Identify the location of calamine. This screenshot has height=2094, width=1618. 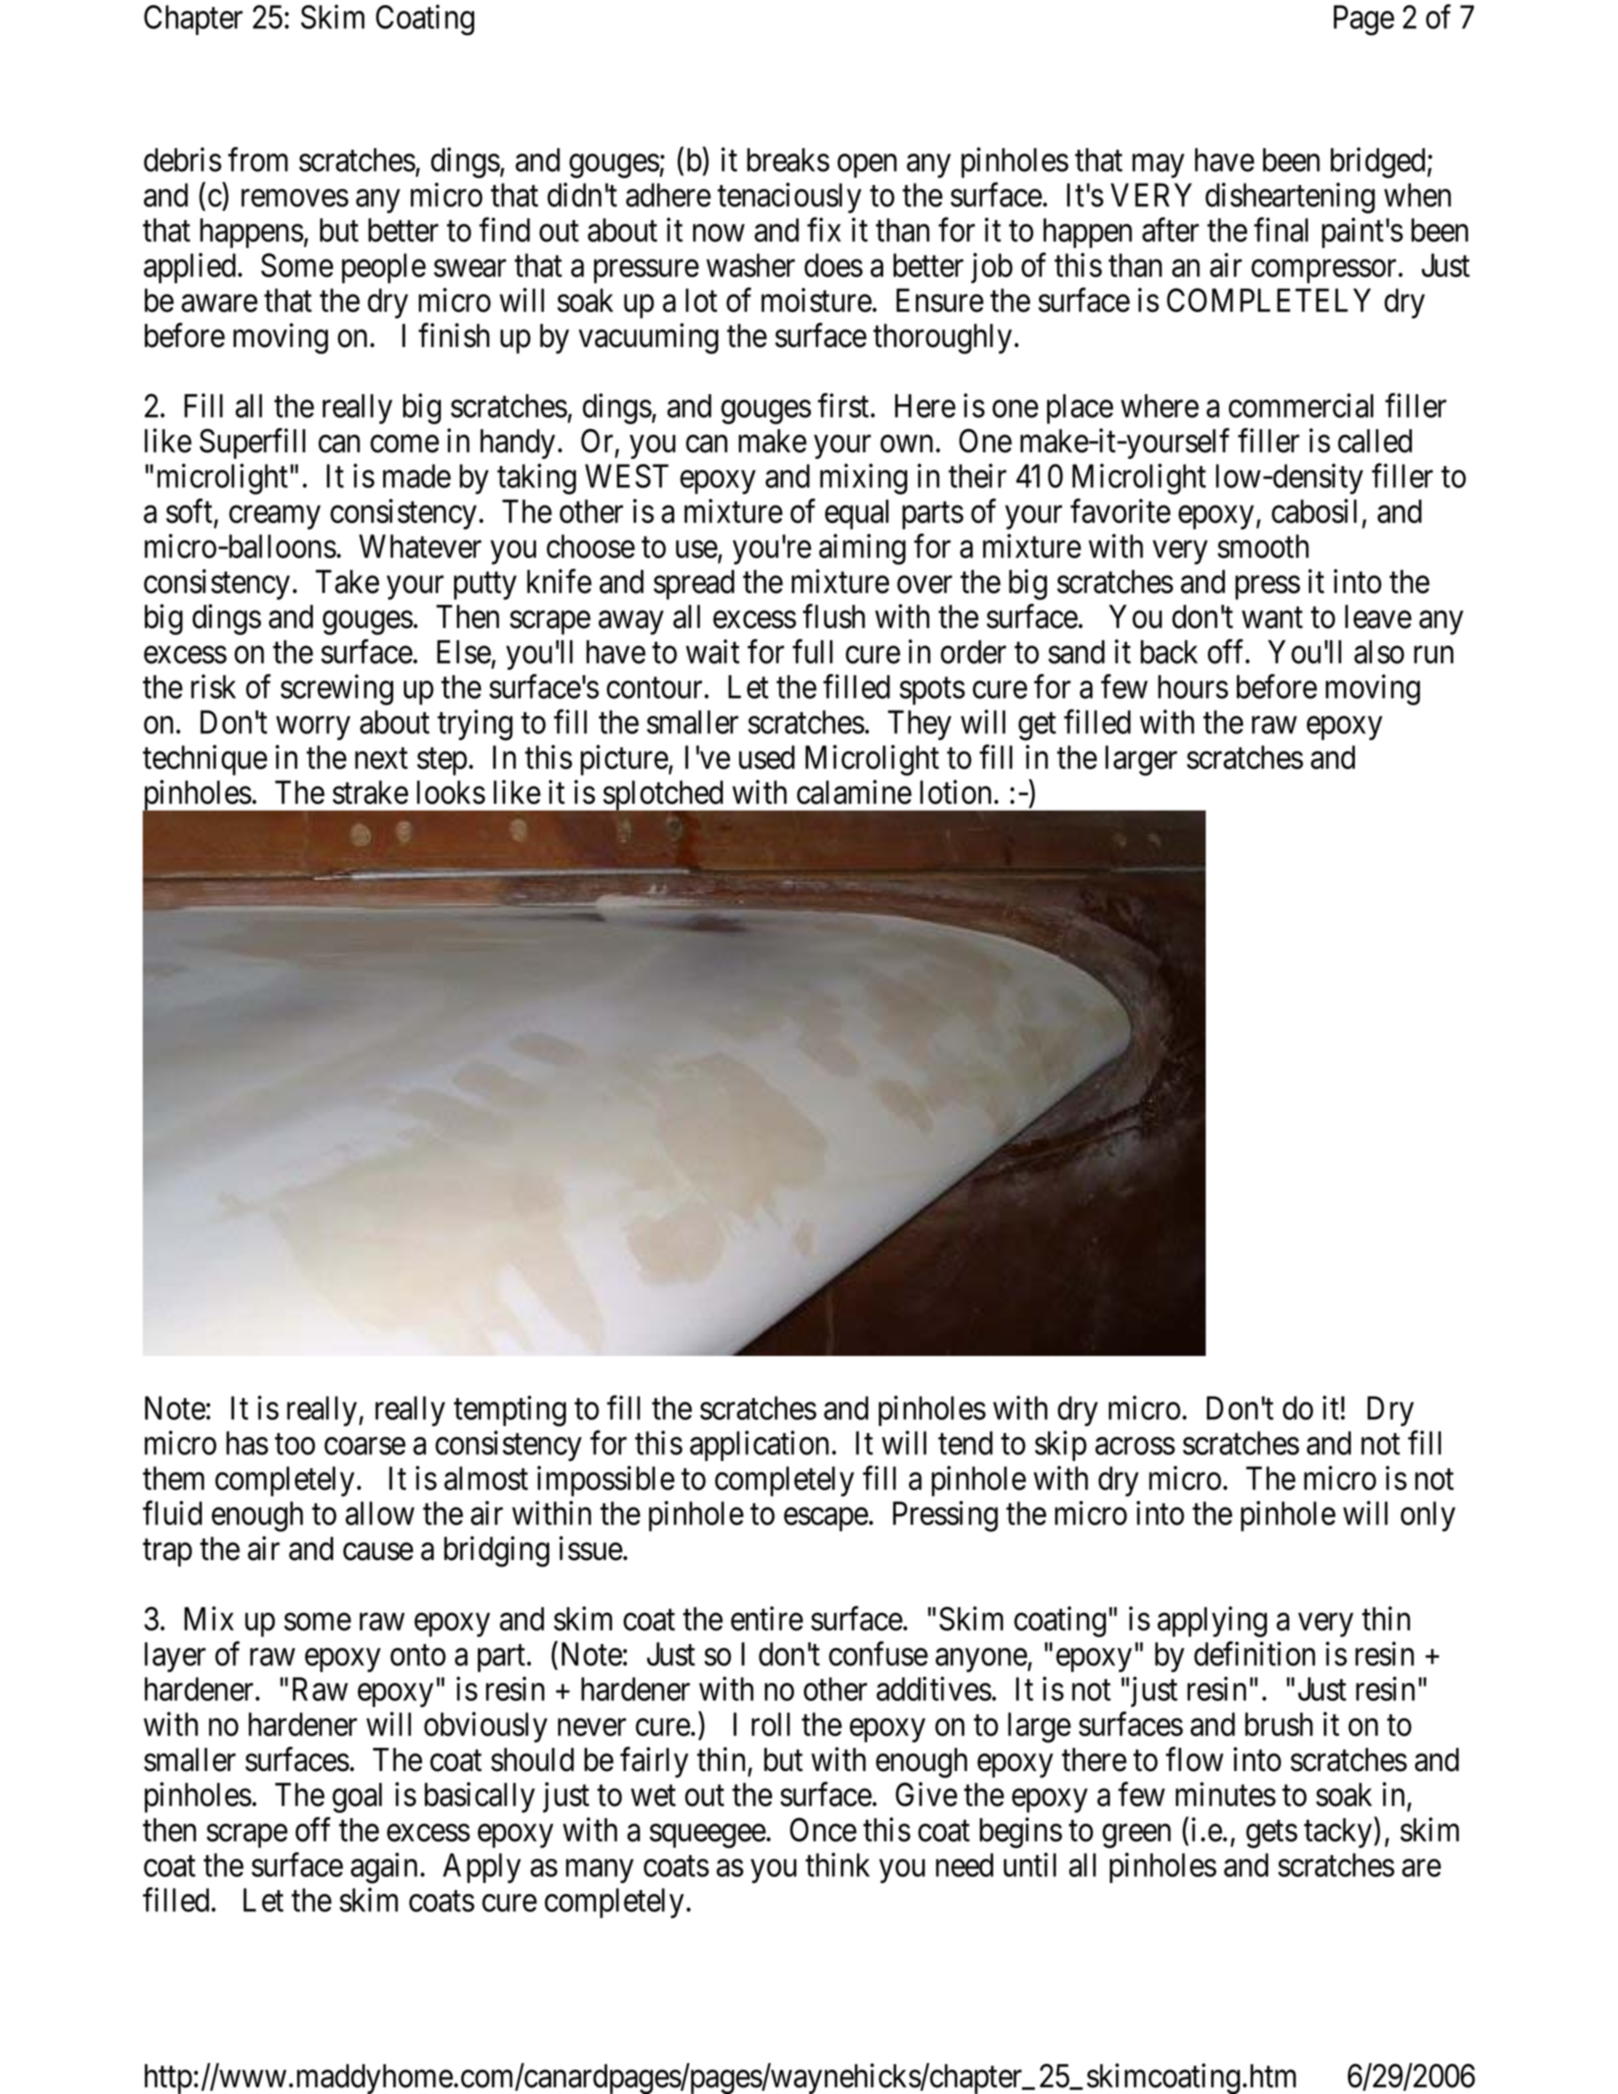
(854, 792).
